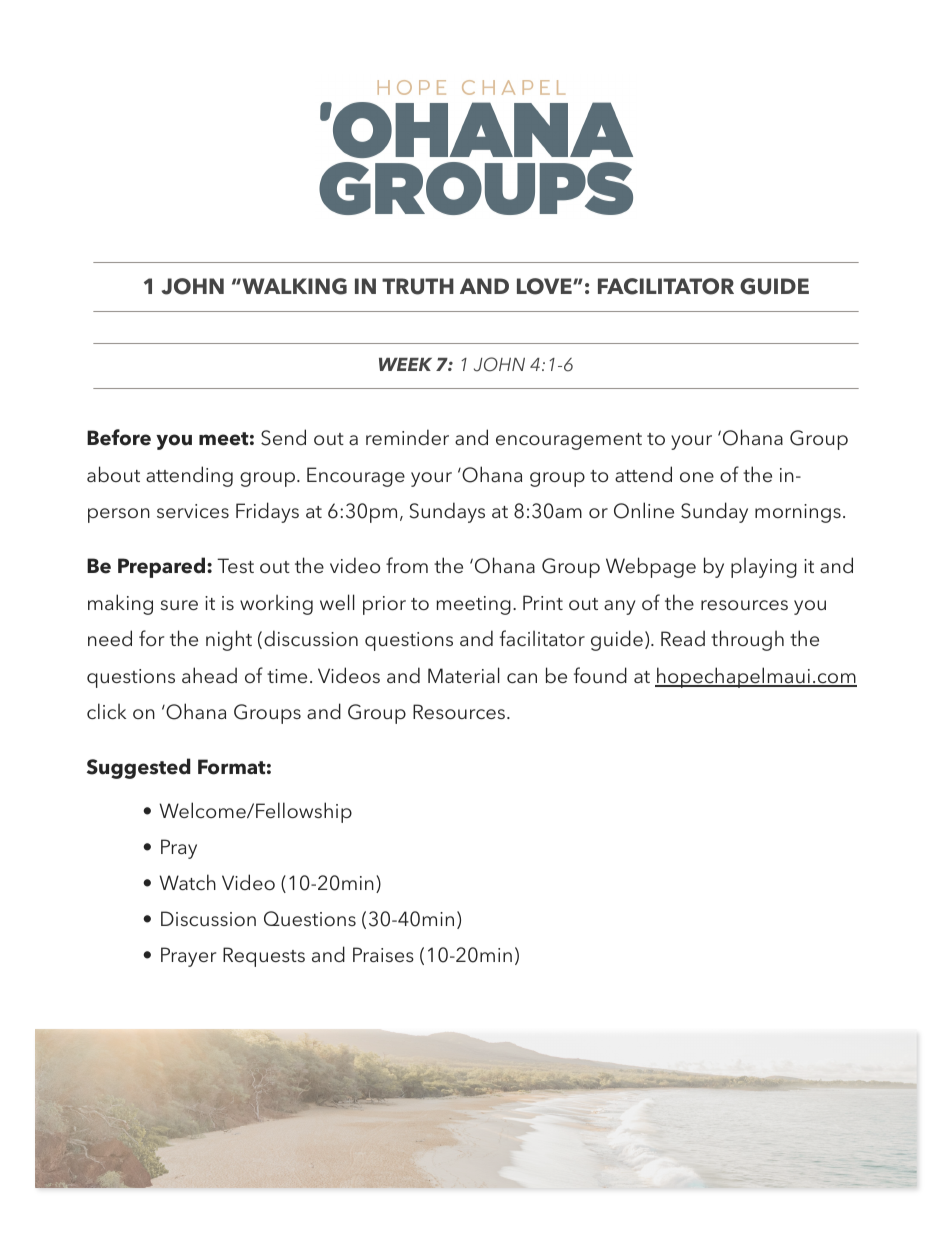  What do you see at coordinates (407, 437) in the image?
I see `reminder` at bounding box center [407, 437].
